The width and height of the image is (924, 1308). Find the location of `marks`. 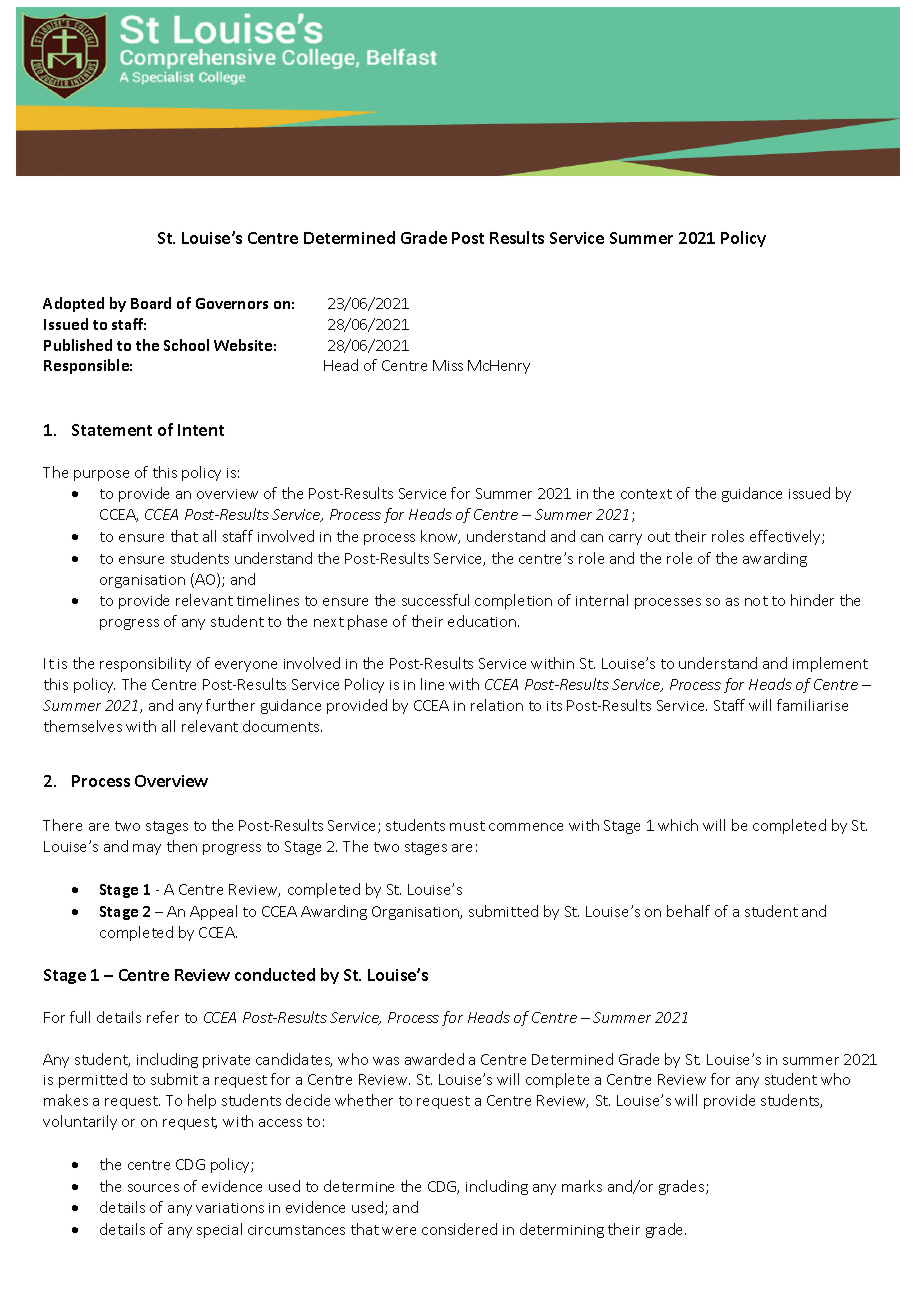

marks is located at coordinates (582, 1186).
